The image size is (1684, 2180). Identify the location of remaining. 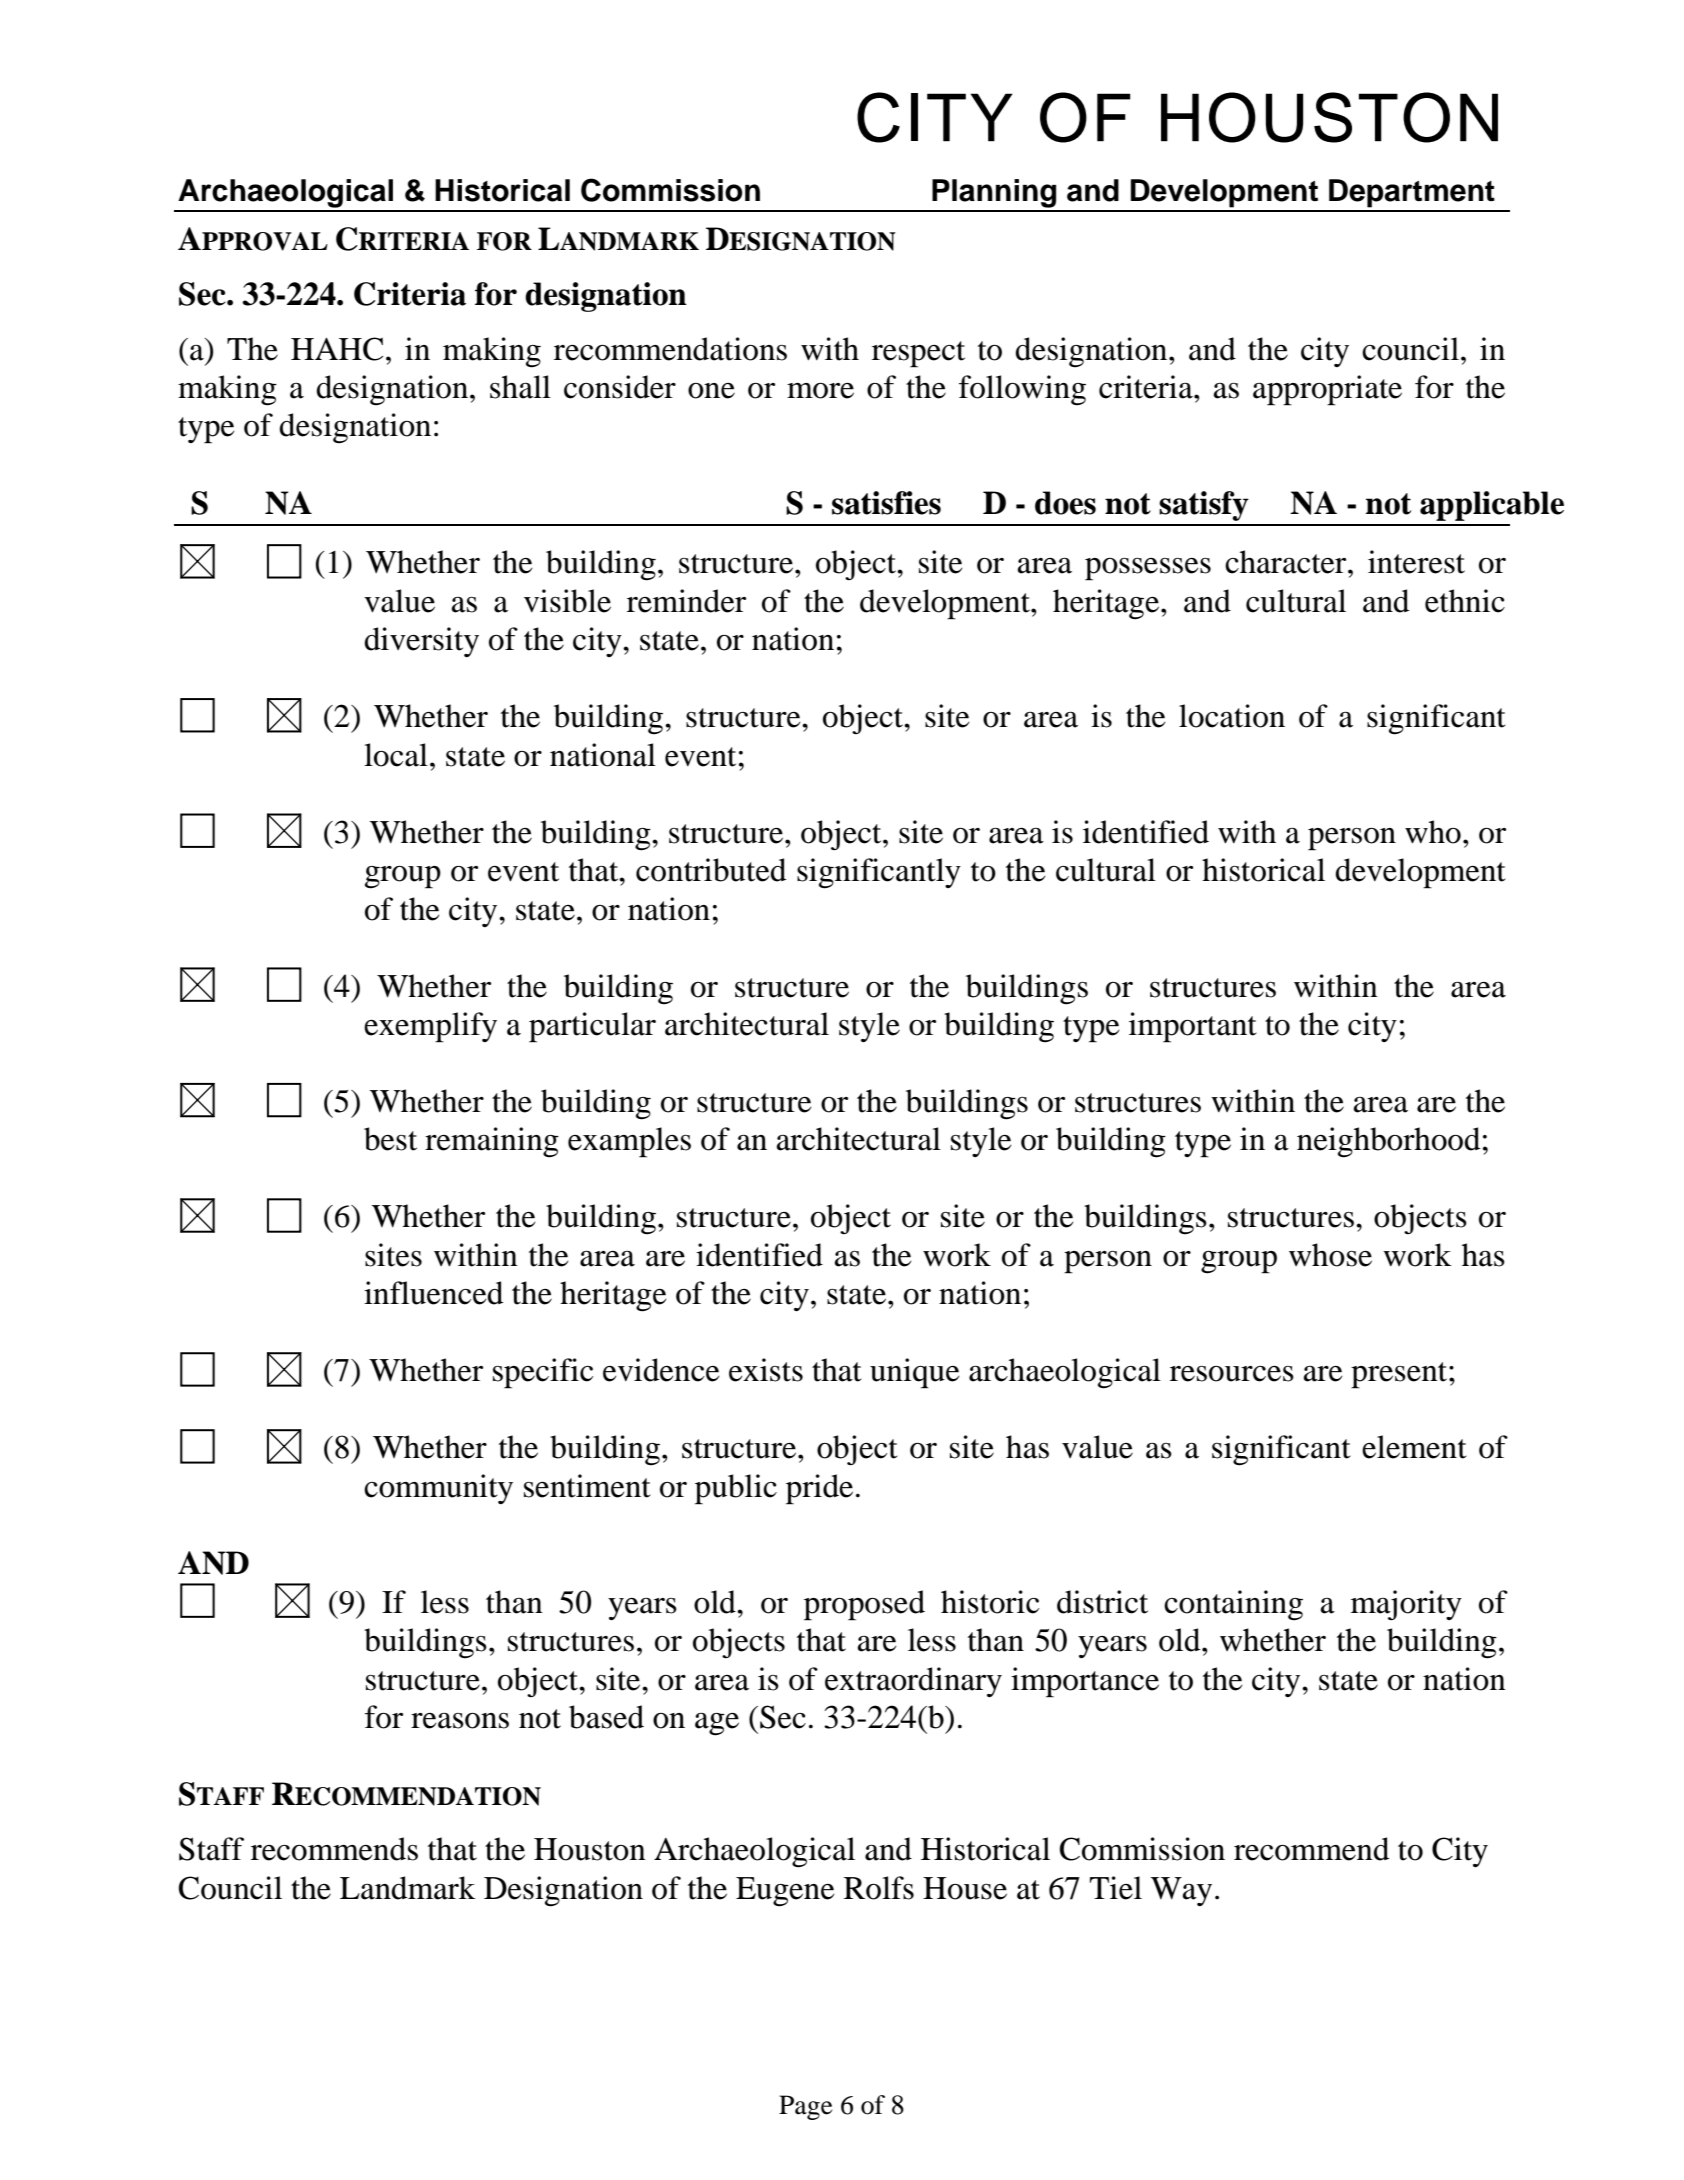
(492, 1142).
